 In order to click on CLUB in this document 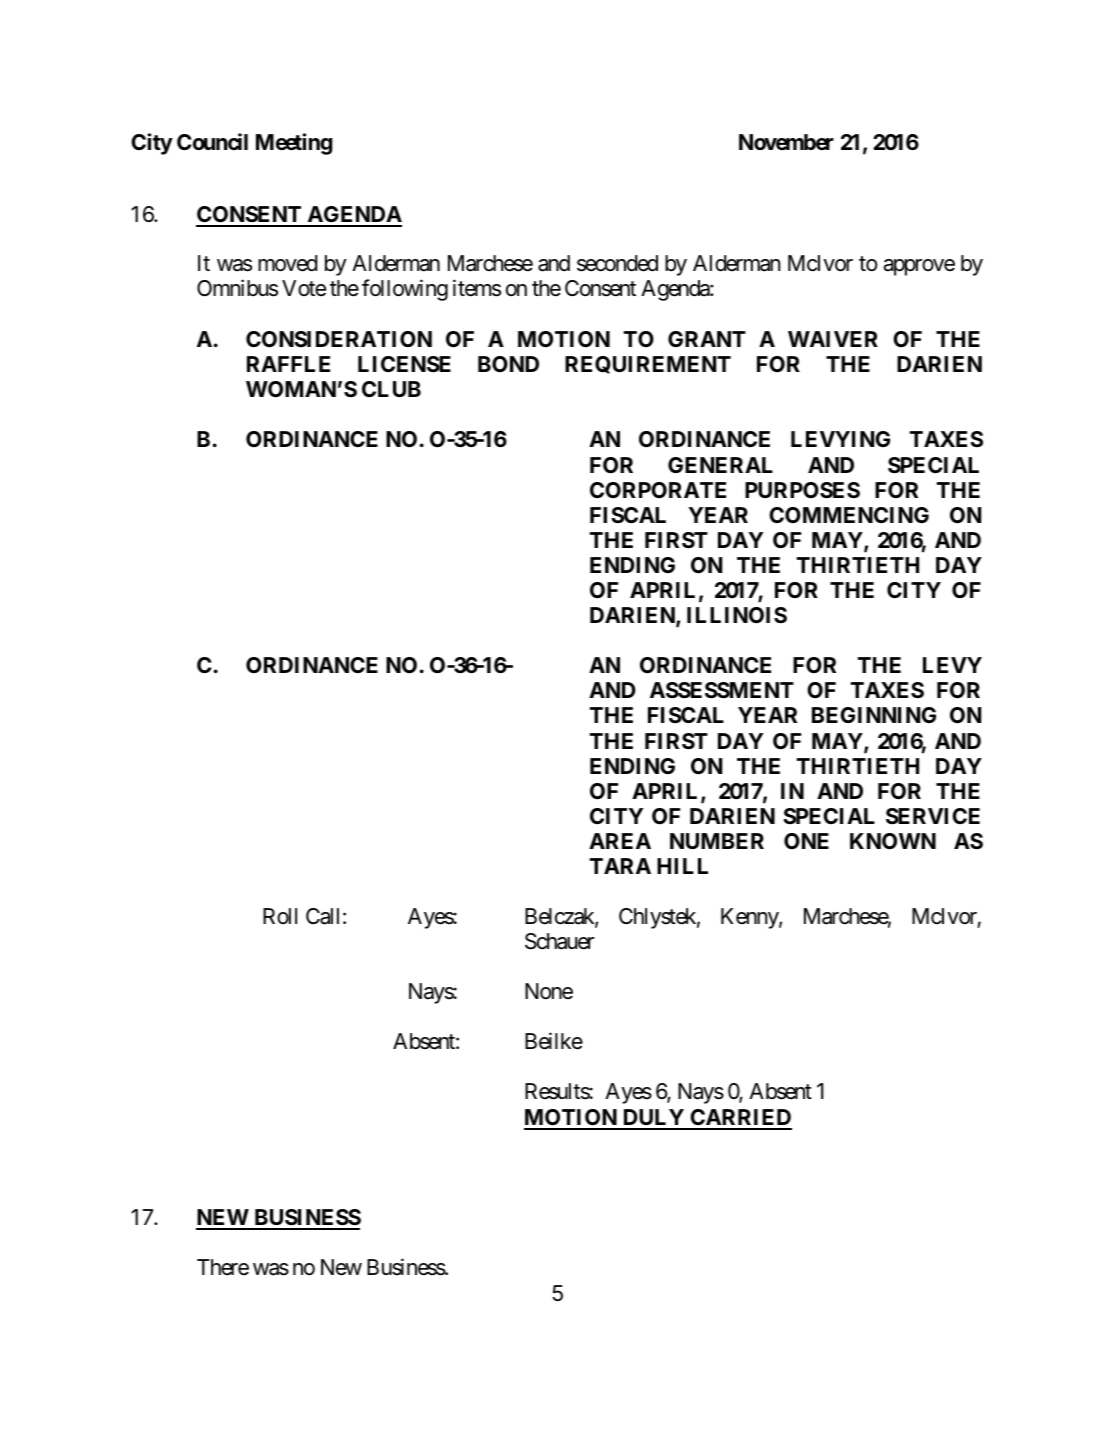, I will do `click(391, 389)`.
